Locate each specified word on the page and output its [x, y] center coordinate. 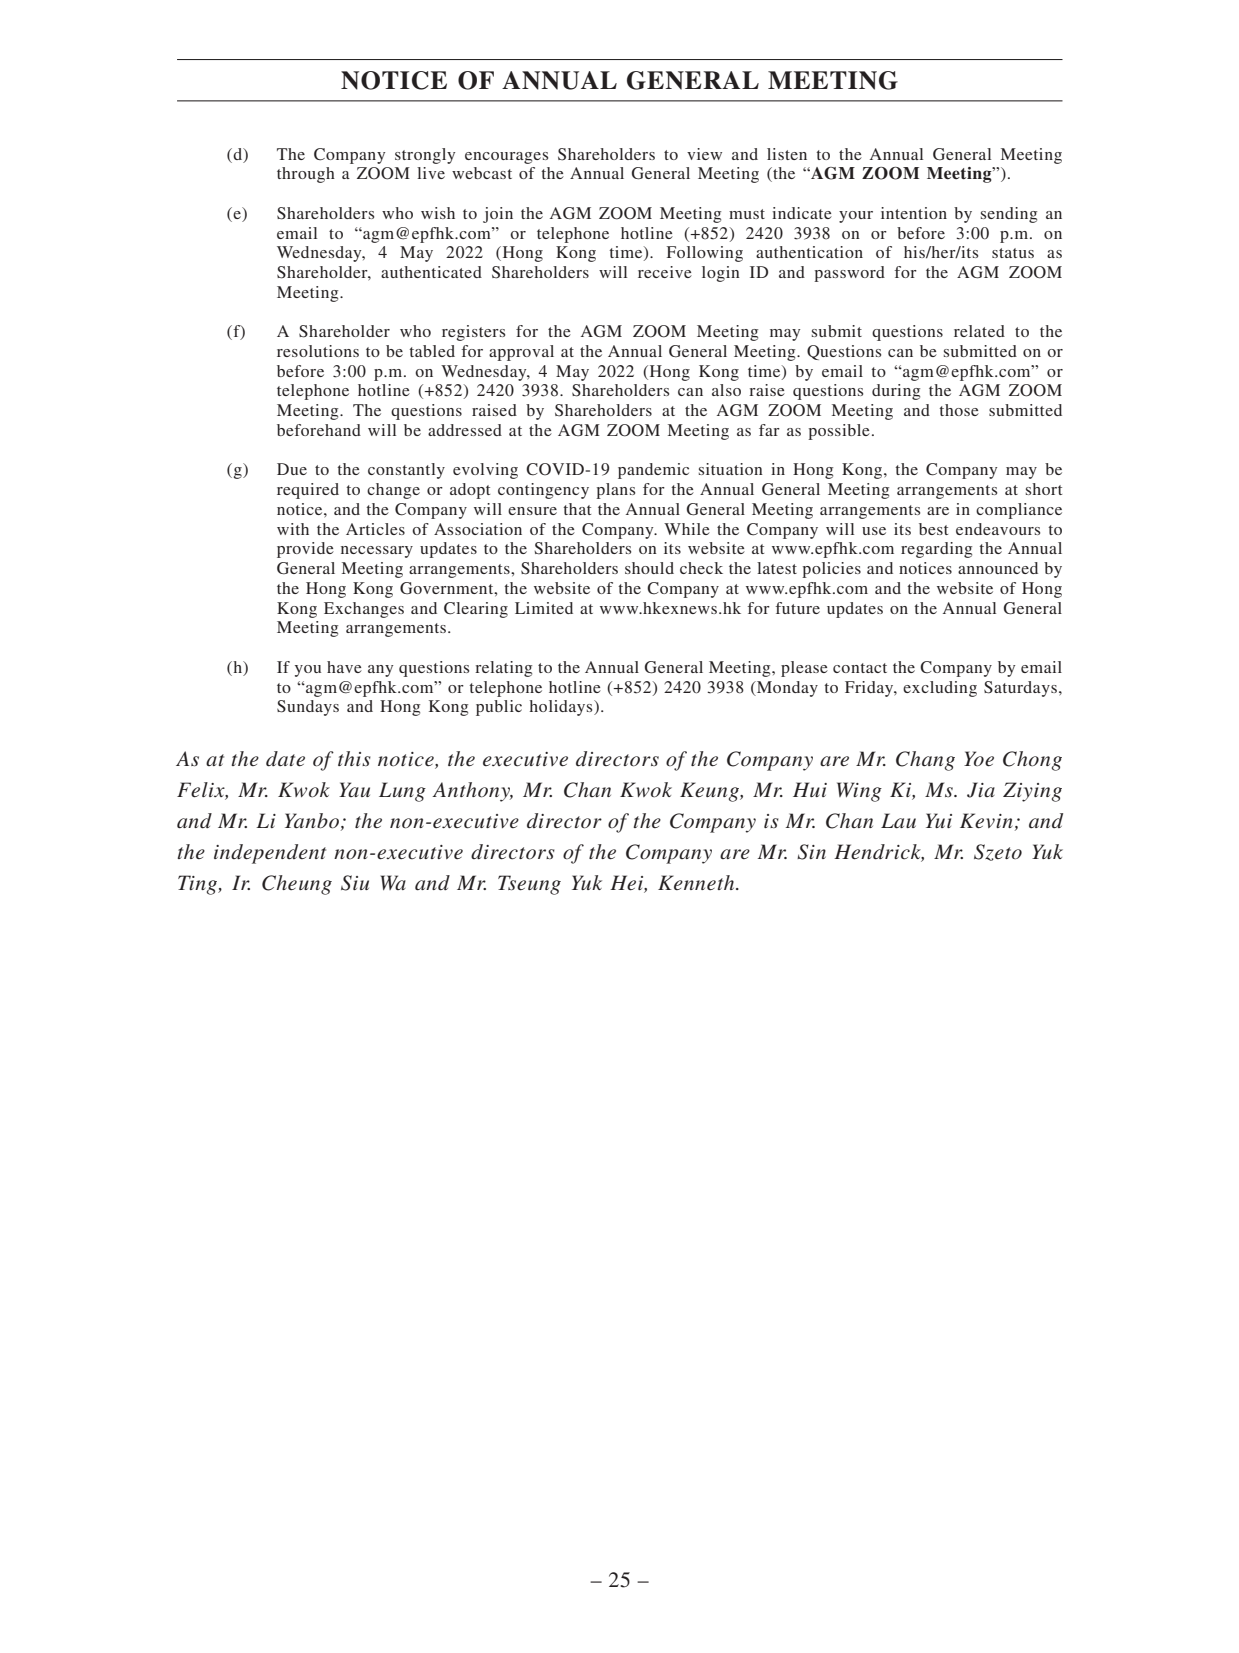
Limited [544, 608]
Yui [939, 820]
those [959, 410]
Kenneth [697, 882]
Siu [355, 883]
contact [860, 668]
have [344, 667]
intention [914, 213]
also [726, 390]
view [704, 154]
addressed [465, 430]
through [306, 175]
